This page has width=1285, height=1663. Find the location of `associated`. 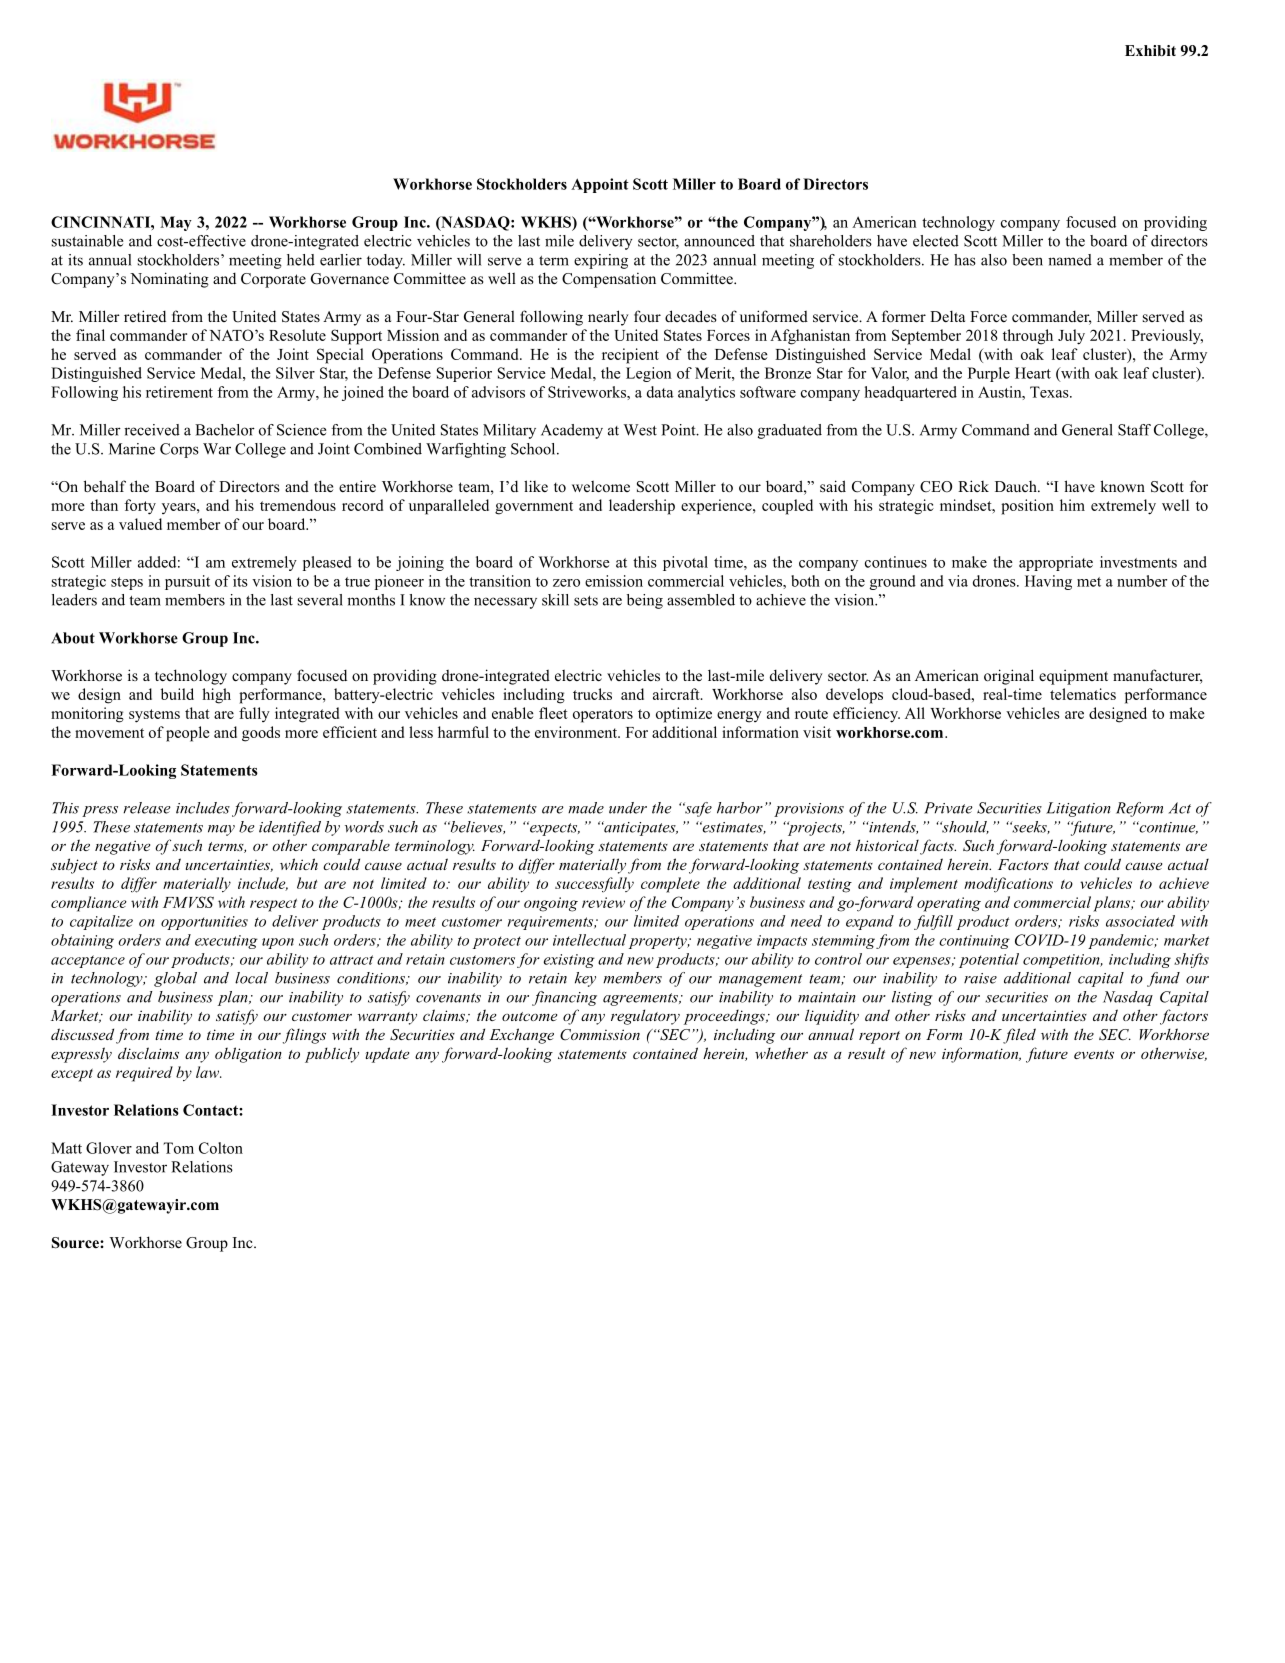

associated is located at coordinates (1140, 921).
